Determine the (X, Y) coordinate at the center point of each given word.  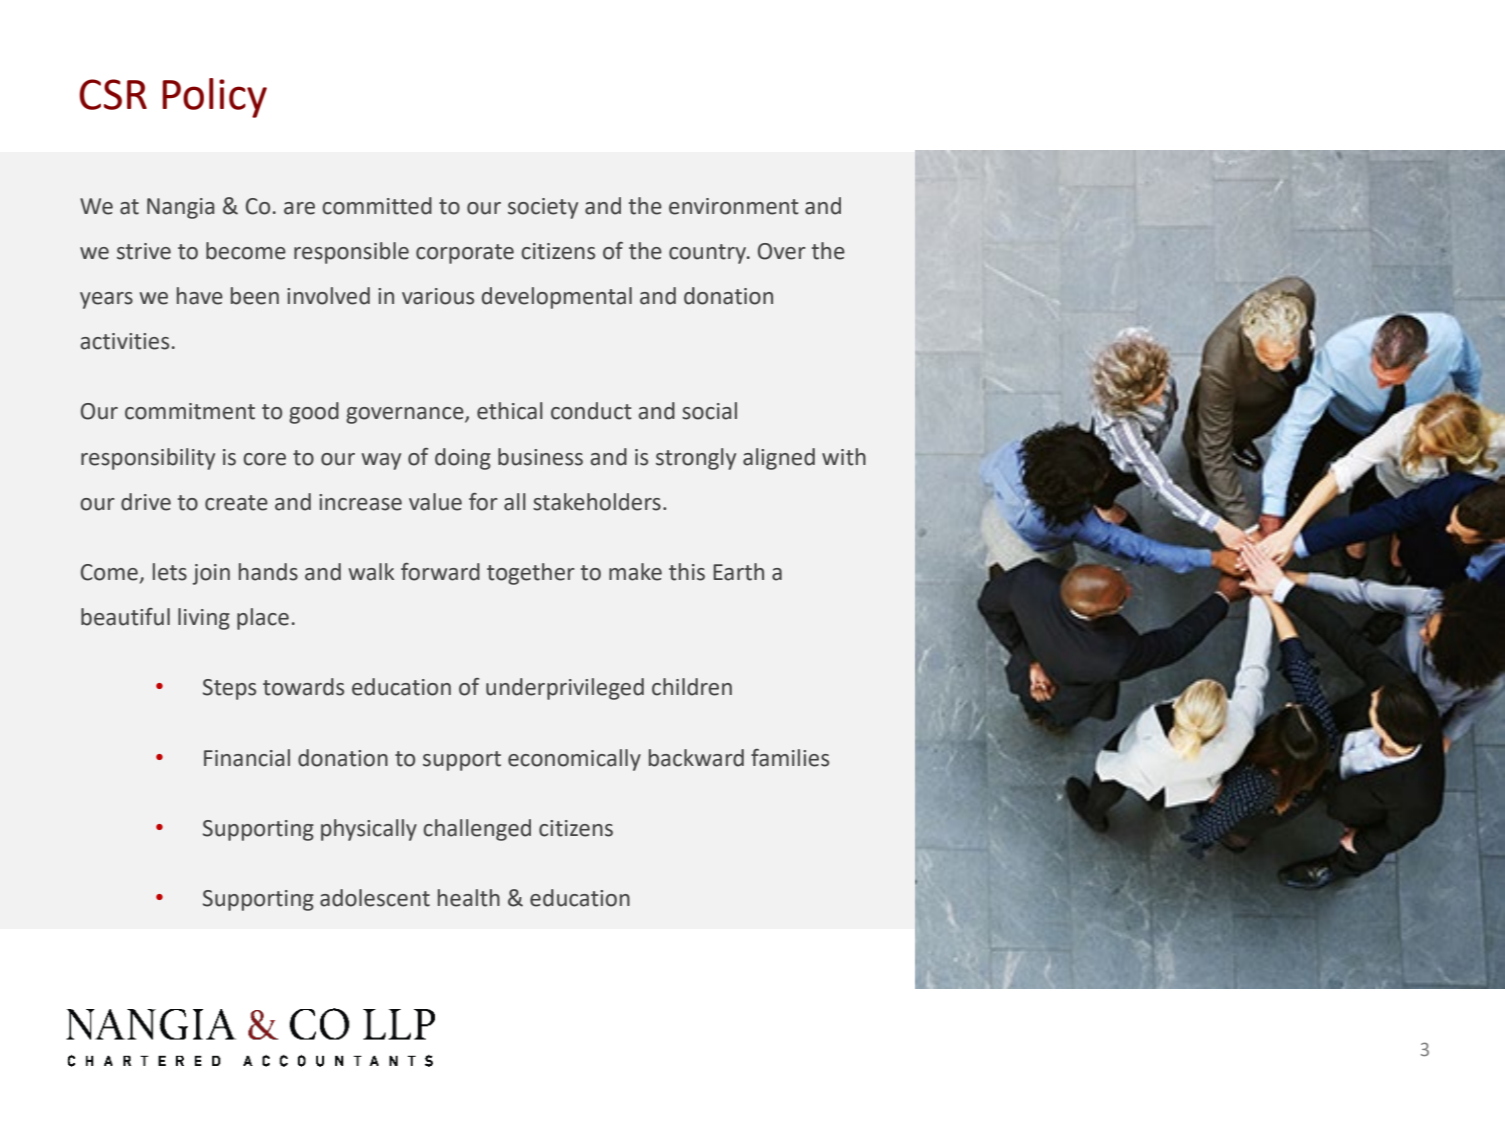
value (435, 502)
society (543, 208)
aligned (779, 459)
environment (734, 206)
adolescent (375, 898)
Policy (214, 98)
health (469, 898)
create (236, 503)
